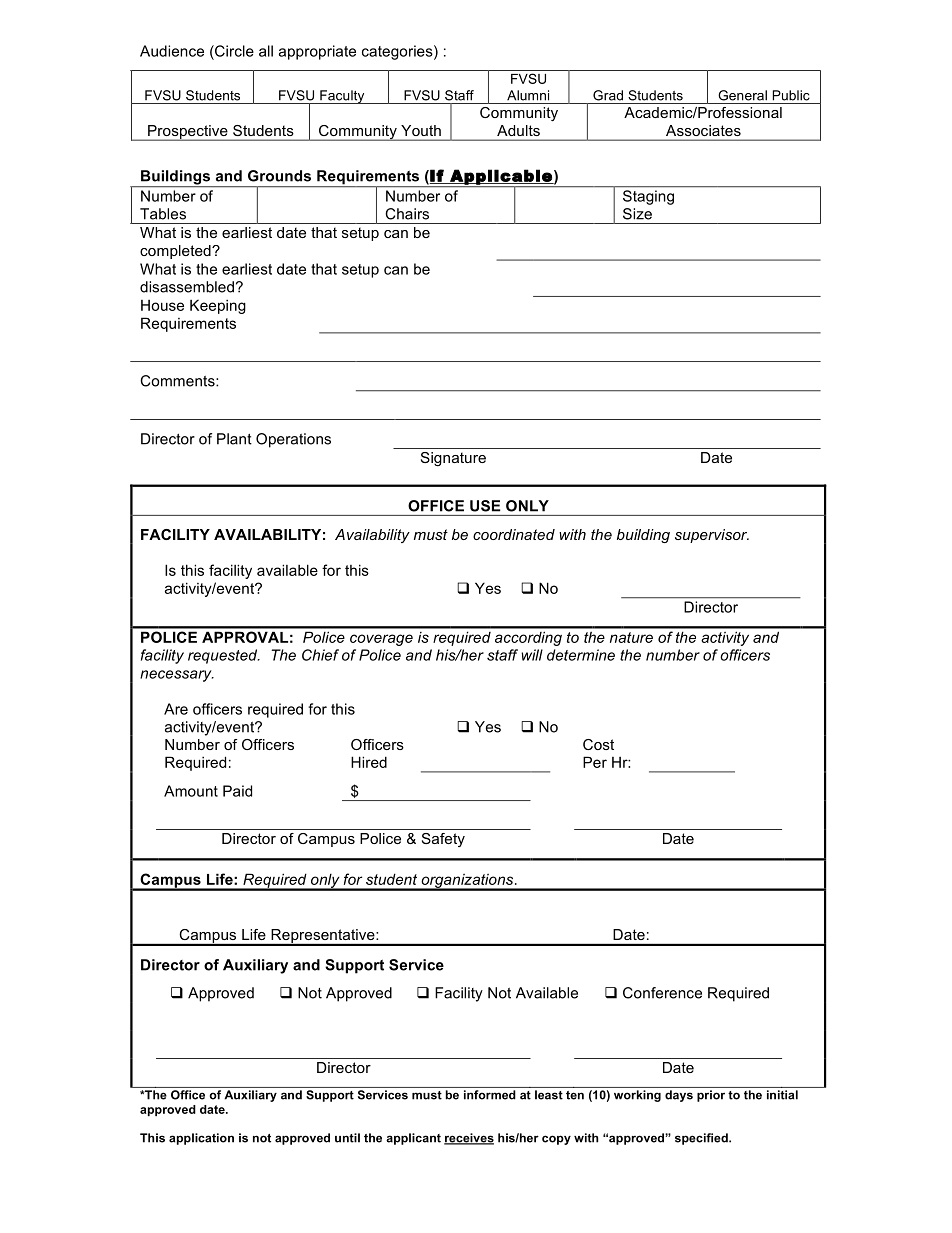 The image size is (952, 1233). What do you see at coordinates (528, 95) in the screenshot?
I see `Alumni` at bounding box center [528, 95].
